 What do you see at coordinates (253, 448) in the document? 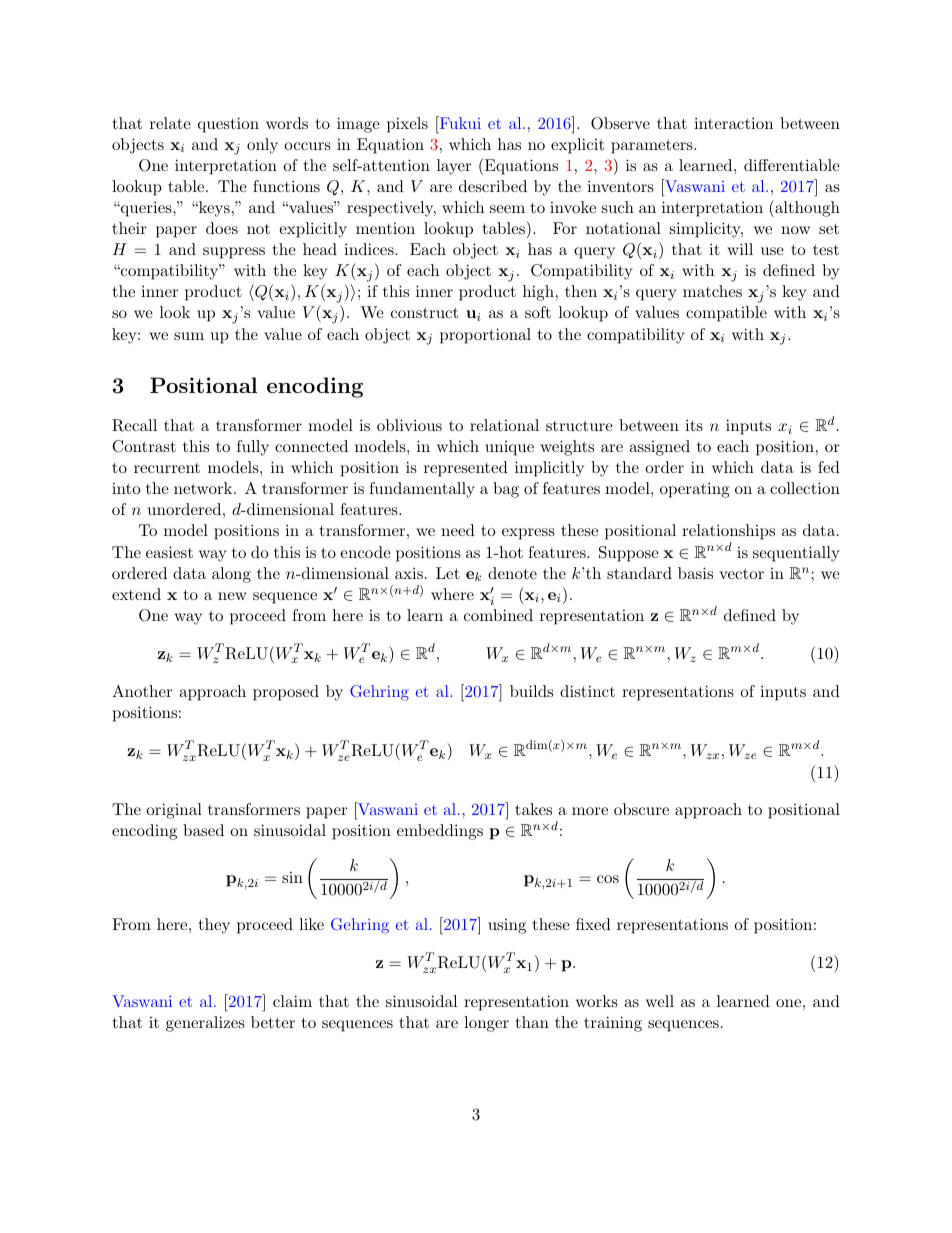
I see `fully` at bounding box center [253, 448].
